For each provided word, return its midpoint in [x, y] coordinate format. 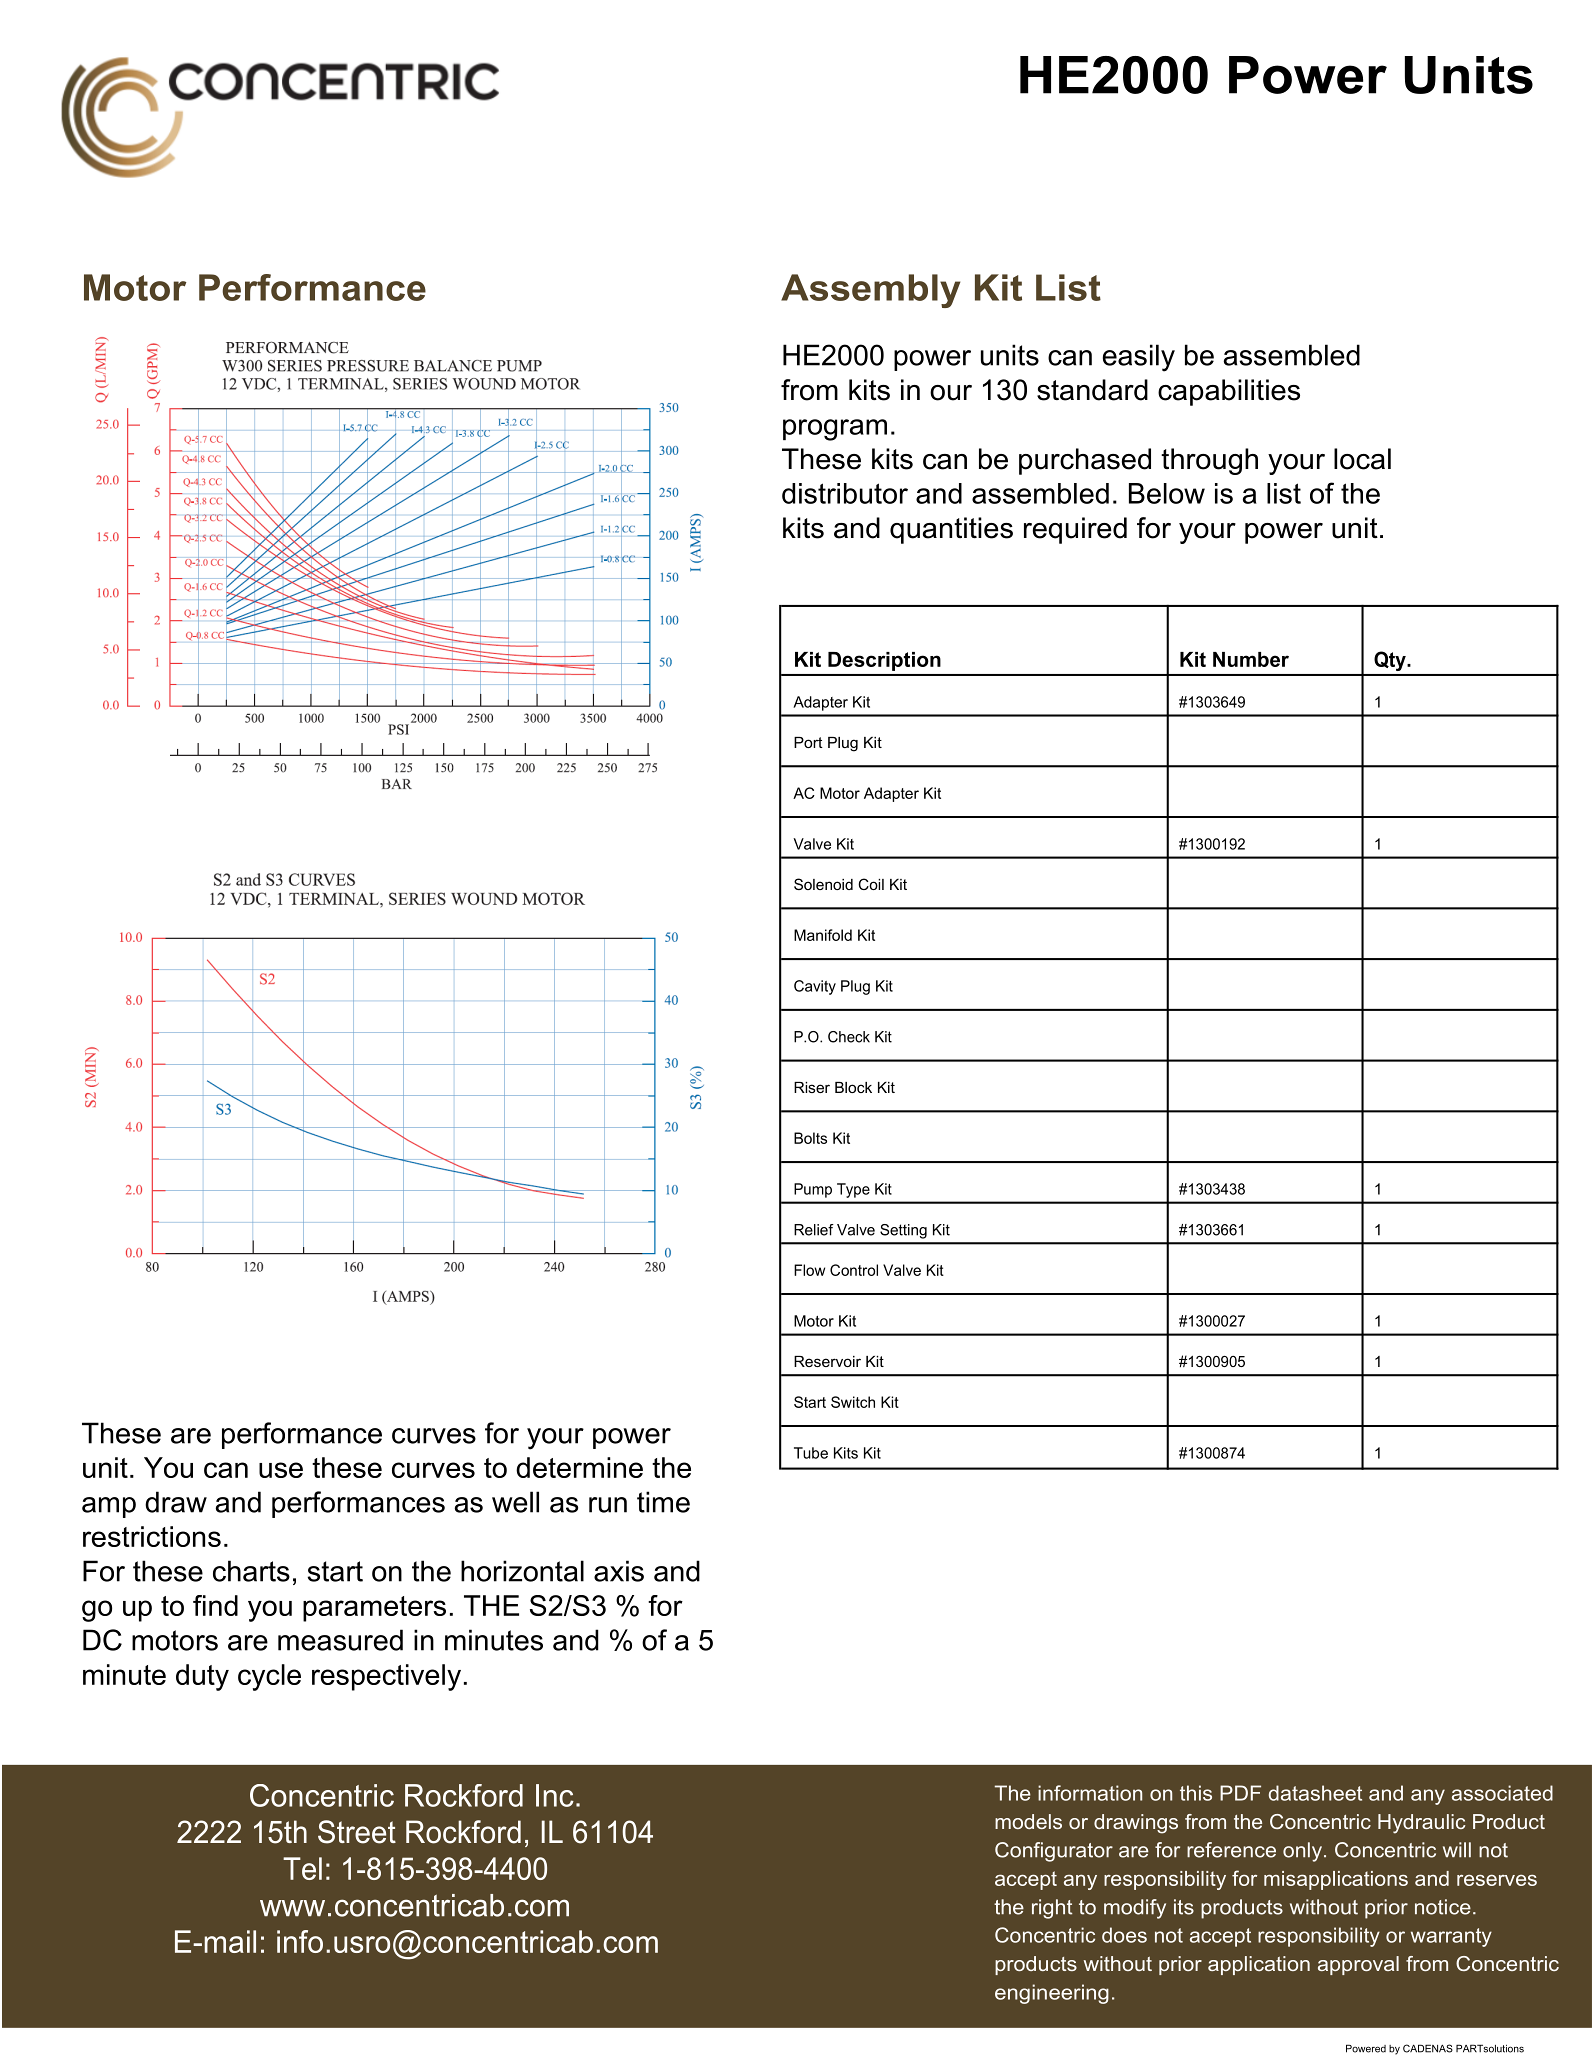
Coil [871, 884]
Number [1251, 659]
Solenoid [823, 884]
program [835, 430]
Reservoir [827, 1361]
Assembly [870, 291]
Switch [853, 1402]
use [281, 1470]
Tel [302, 1868]
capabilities [1229, 392]
